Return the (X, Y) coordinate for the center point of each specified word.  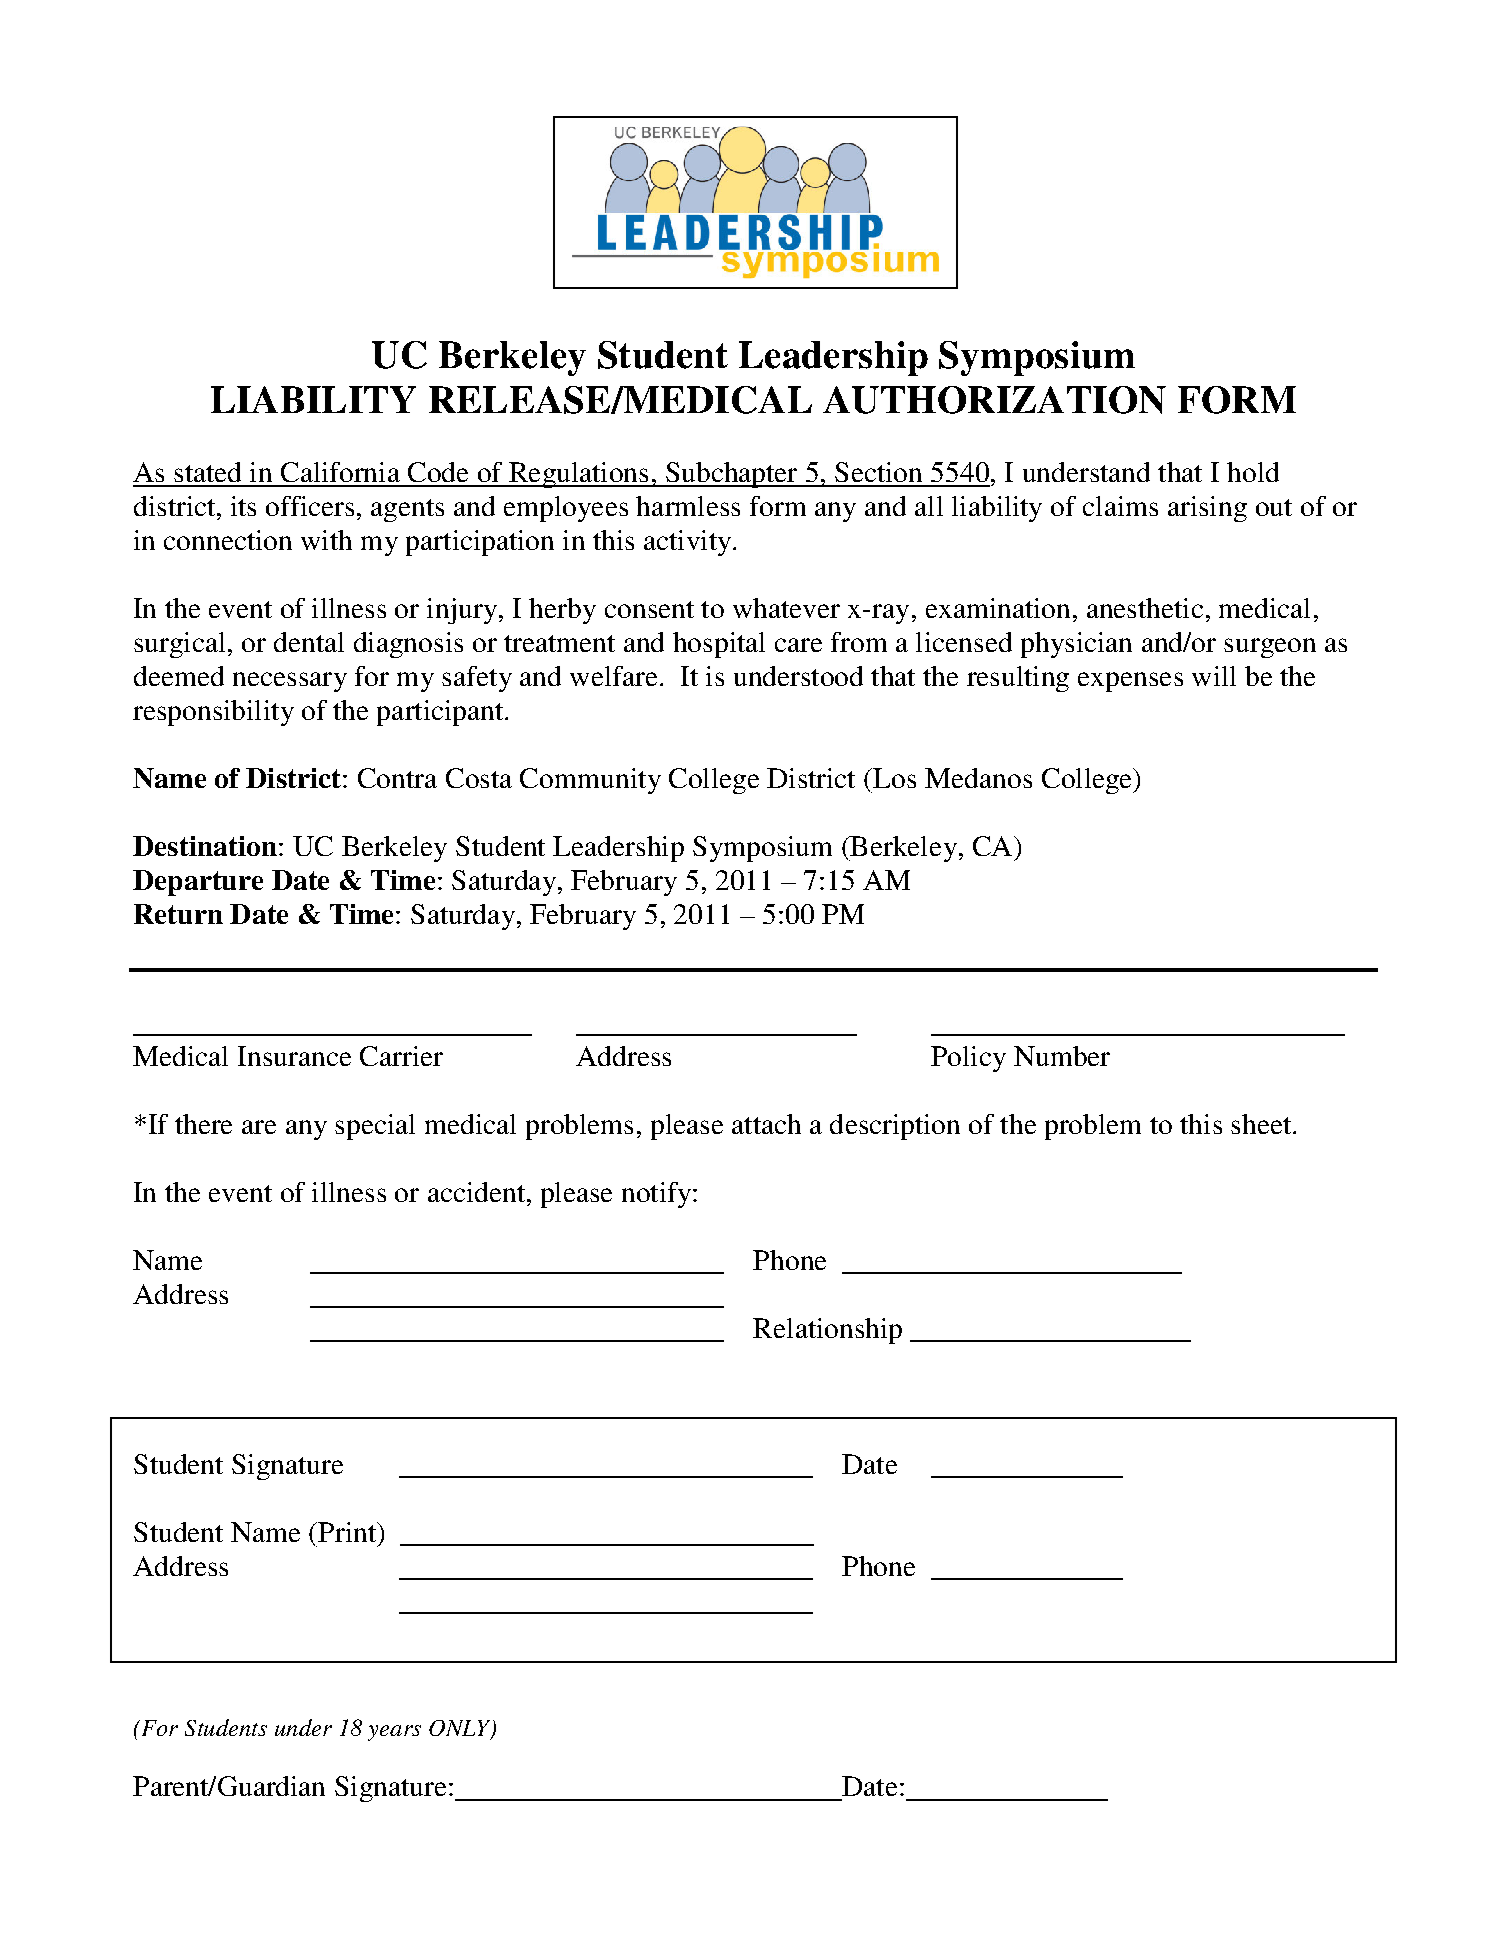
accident (476, 1192)
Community (590, 781)
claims (1120, 506)
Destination (205, 846)
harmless (688, 506)
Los (893, 778)
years (394, 1733)
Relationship (827, 1331)
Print (347, 1532)
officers (310, 506)
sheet (1261, 1124)
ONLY (461, 1729)
